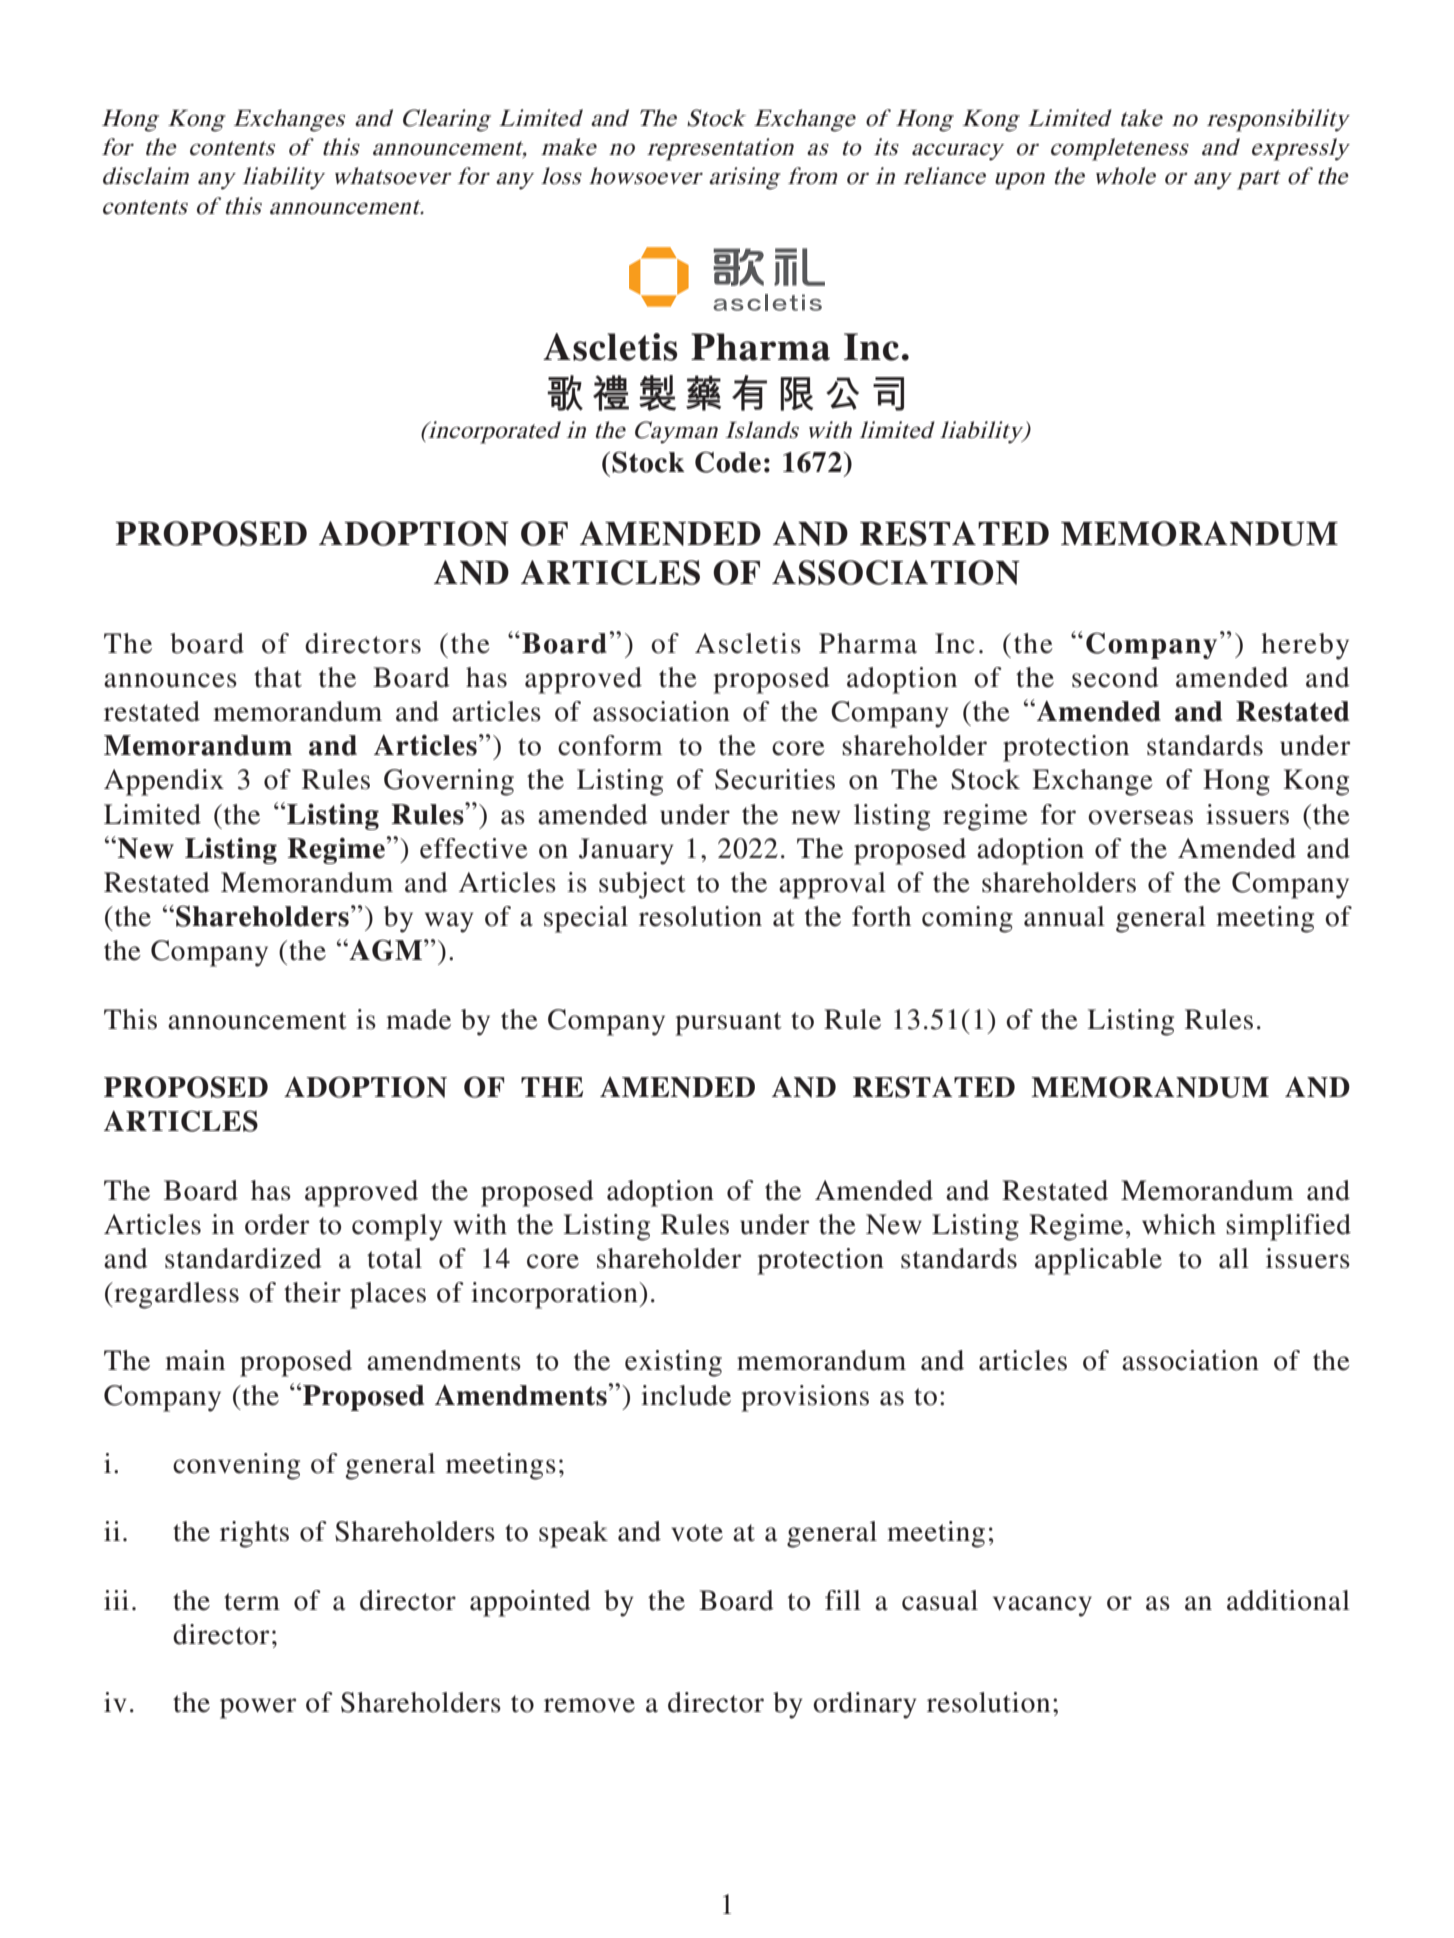  What do you see at coordinates (243, 1258) in the screenshot?
I see `standardized` at bounding box center [243, 1258].
